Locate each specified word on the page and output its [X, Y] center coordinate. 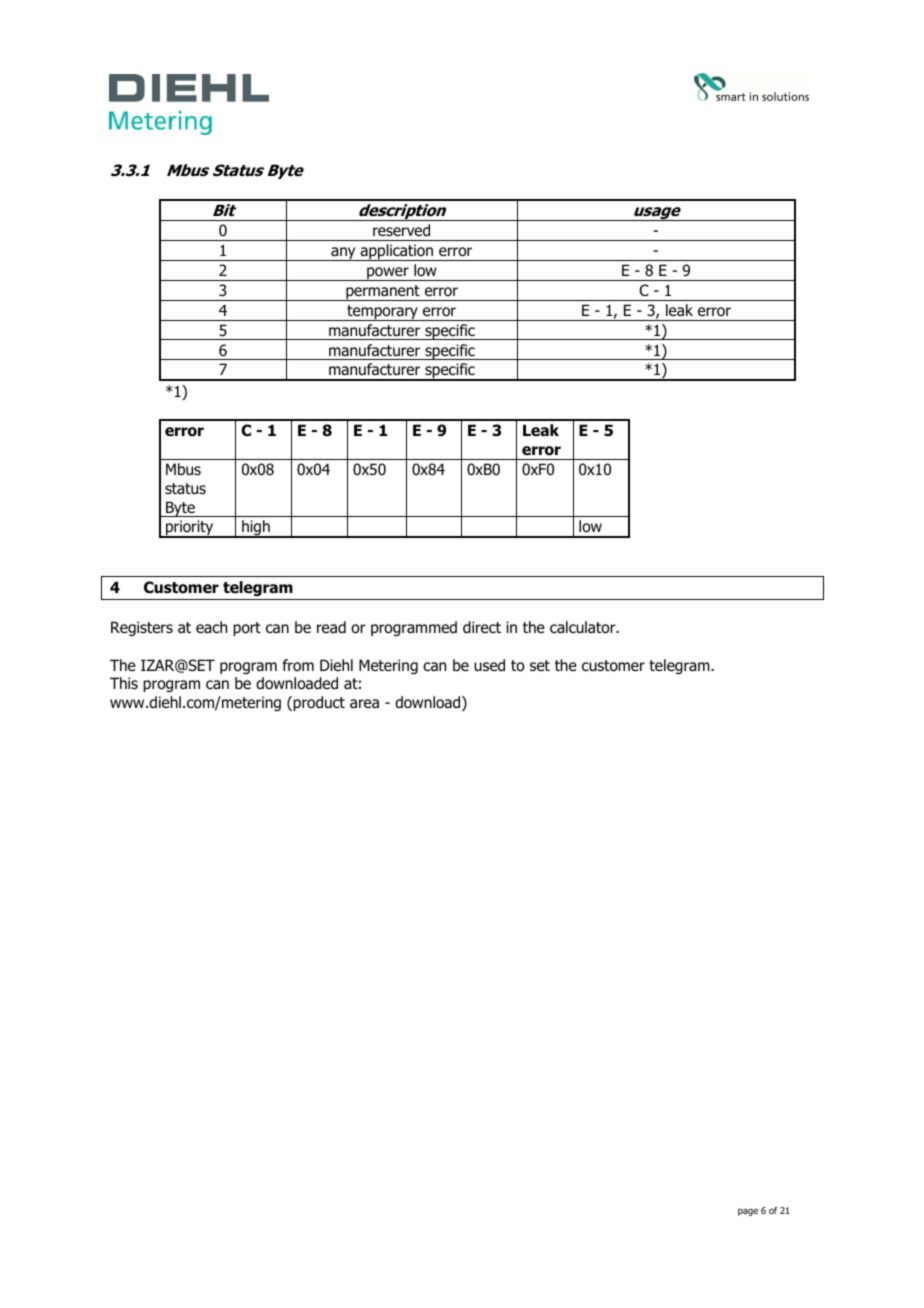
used [489, 665]
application [397, 252]
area [364, 703]
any [343, 254]
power [388, 274]
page [748, 1212]
